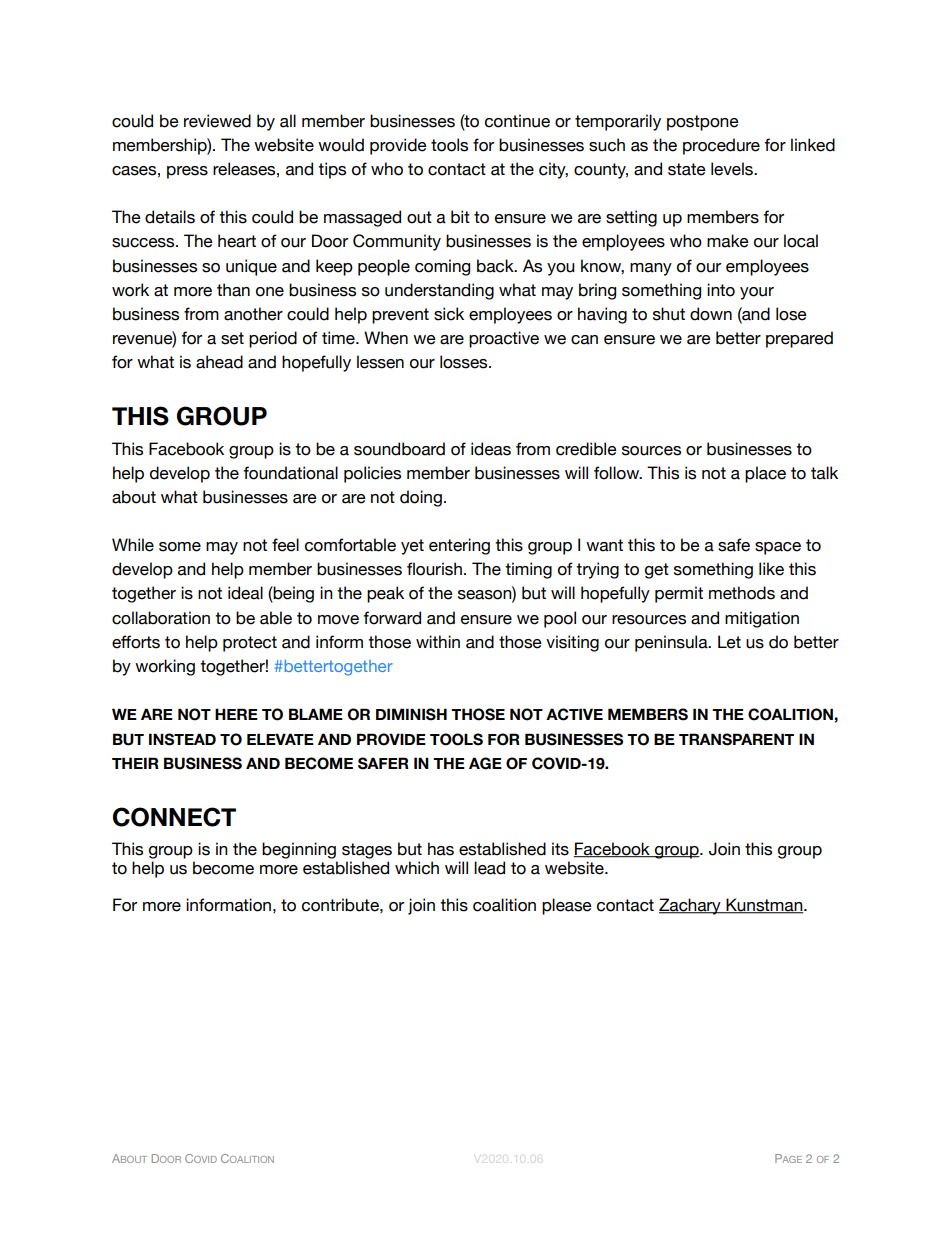 The width and height of the screenshot is (952, 1233). Describe the element at coordinates (691, 906) in the screenshot. I see `Zachary` at that location.
